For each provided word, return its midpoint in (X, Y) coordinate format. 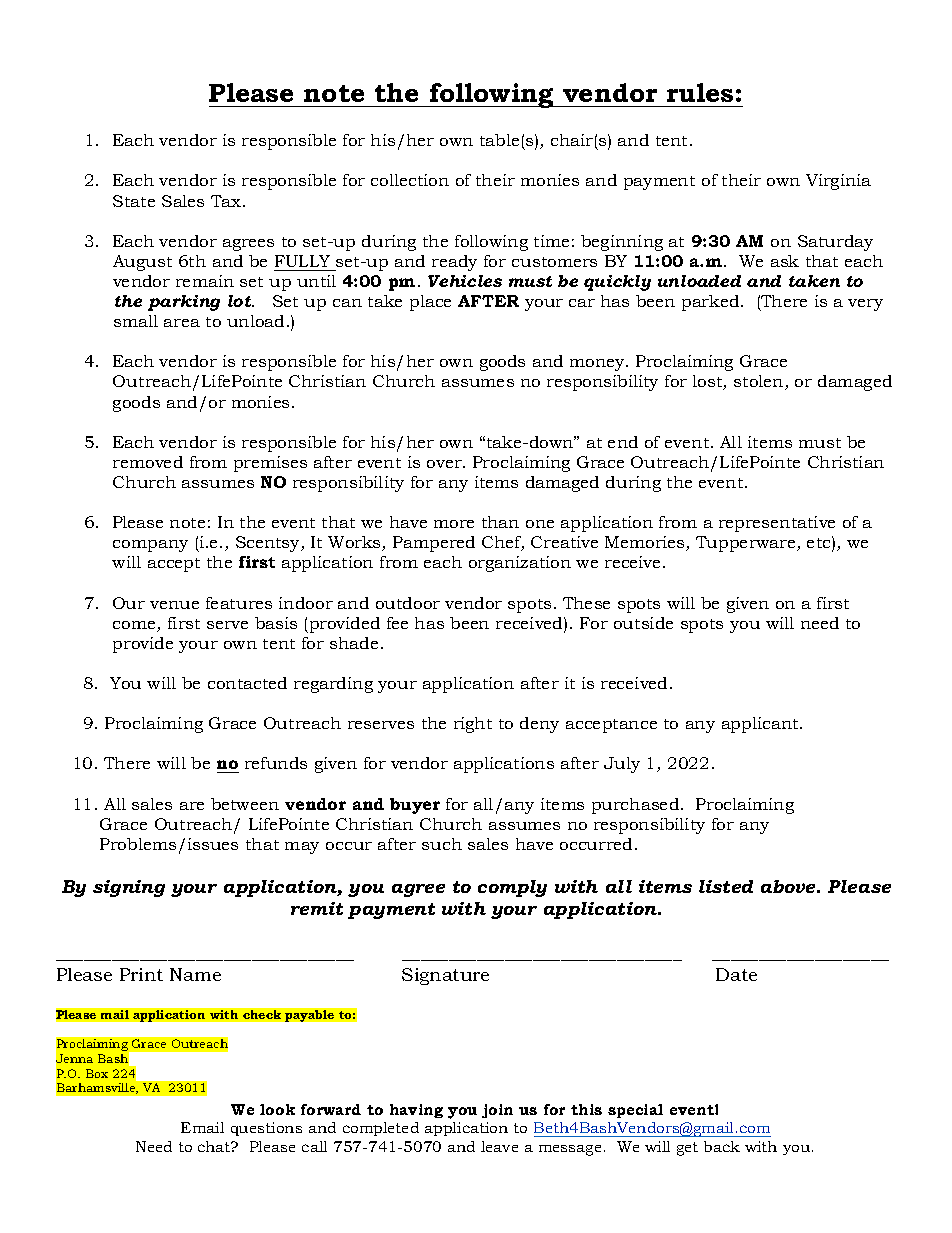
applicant (761, 725)
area (182, 323)
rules (700, 92)
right (473, 725)
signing (129, 888)
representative (777, 524)
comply (512, 888)
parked (712, 303)
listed (726, 886)
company (150, 546)
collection (410, 180)
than (500, 522)
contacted (247, 683)
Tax (227, 201)
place (430, 303)
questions (266, 1129)
